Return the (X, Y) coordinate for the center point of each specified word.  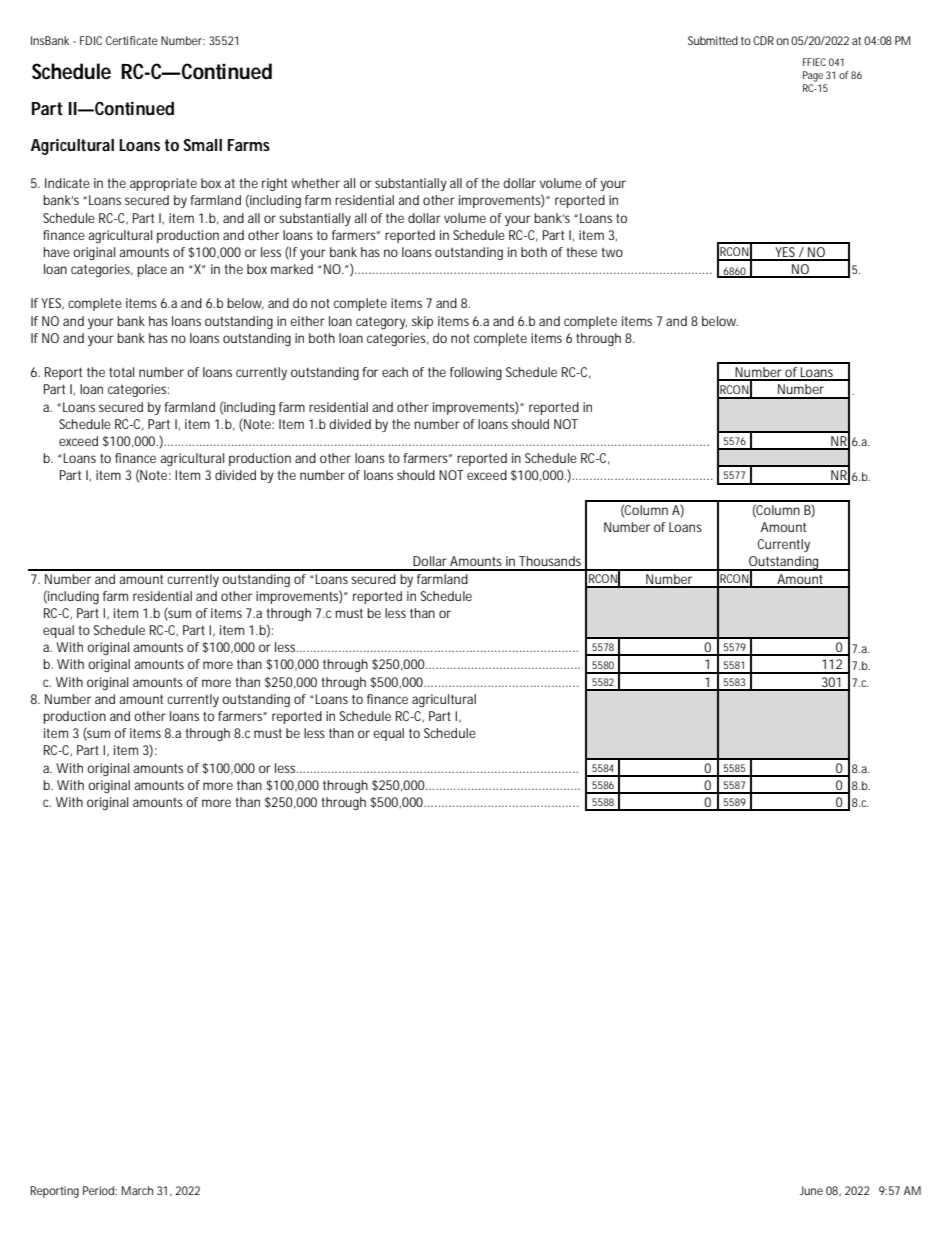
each (395, 372)
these (581, 252)
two (612, 252)
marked (292, 269)
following (476, 373)
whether (315, 183)
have (56, 252)
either (307, 321)
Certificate (132, 40)
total (121, 372)
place (152, 270)
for (370, 372)
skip (422, 322)
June (811, 1190)
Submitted (713, 40)
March (137, 1190)
